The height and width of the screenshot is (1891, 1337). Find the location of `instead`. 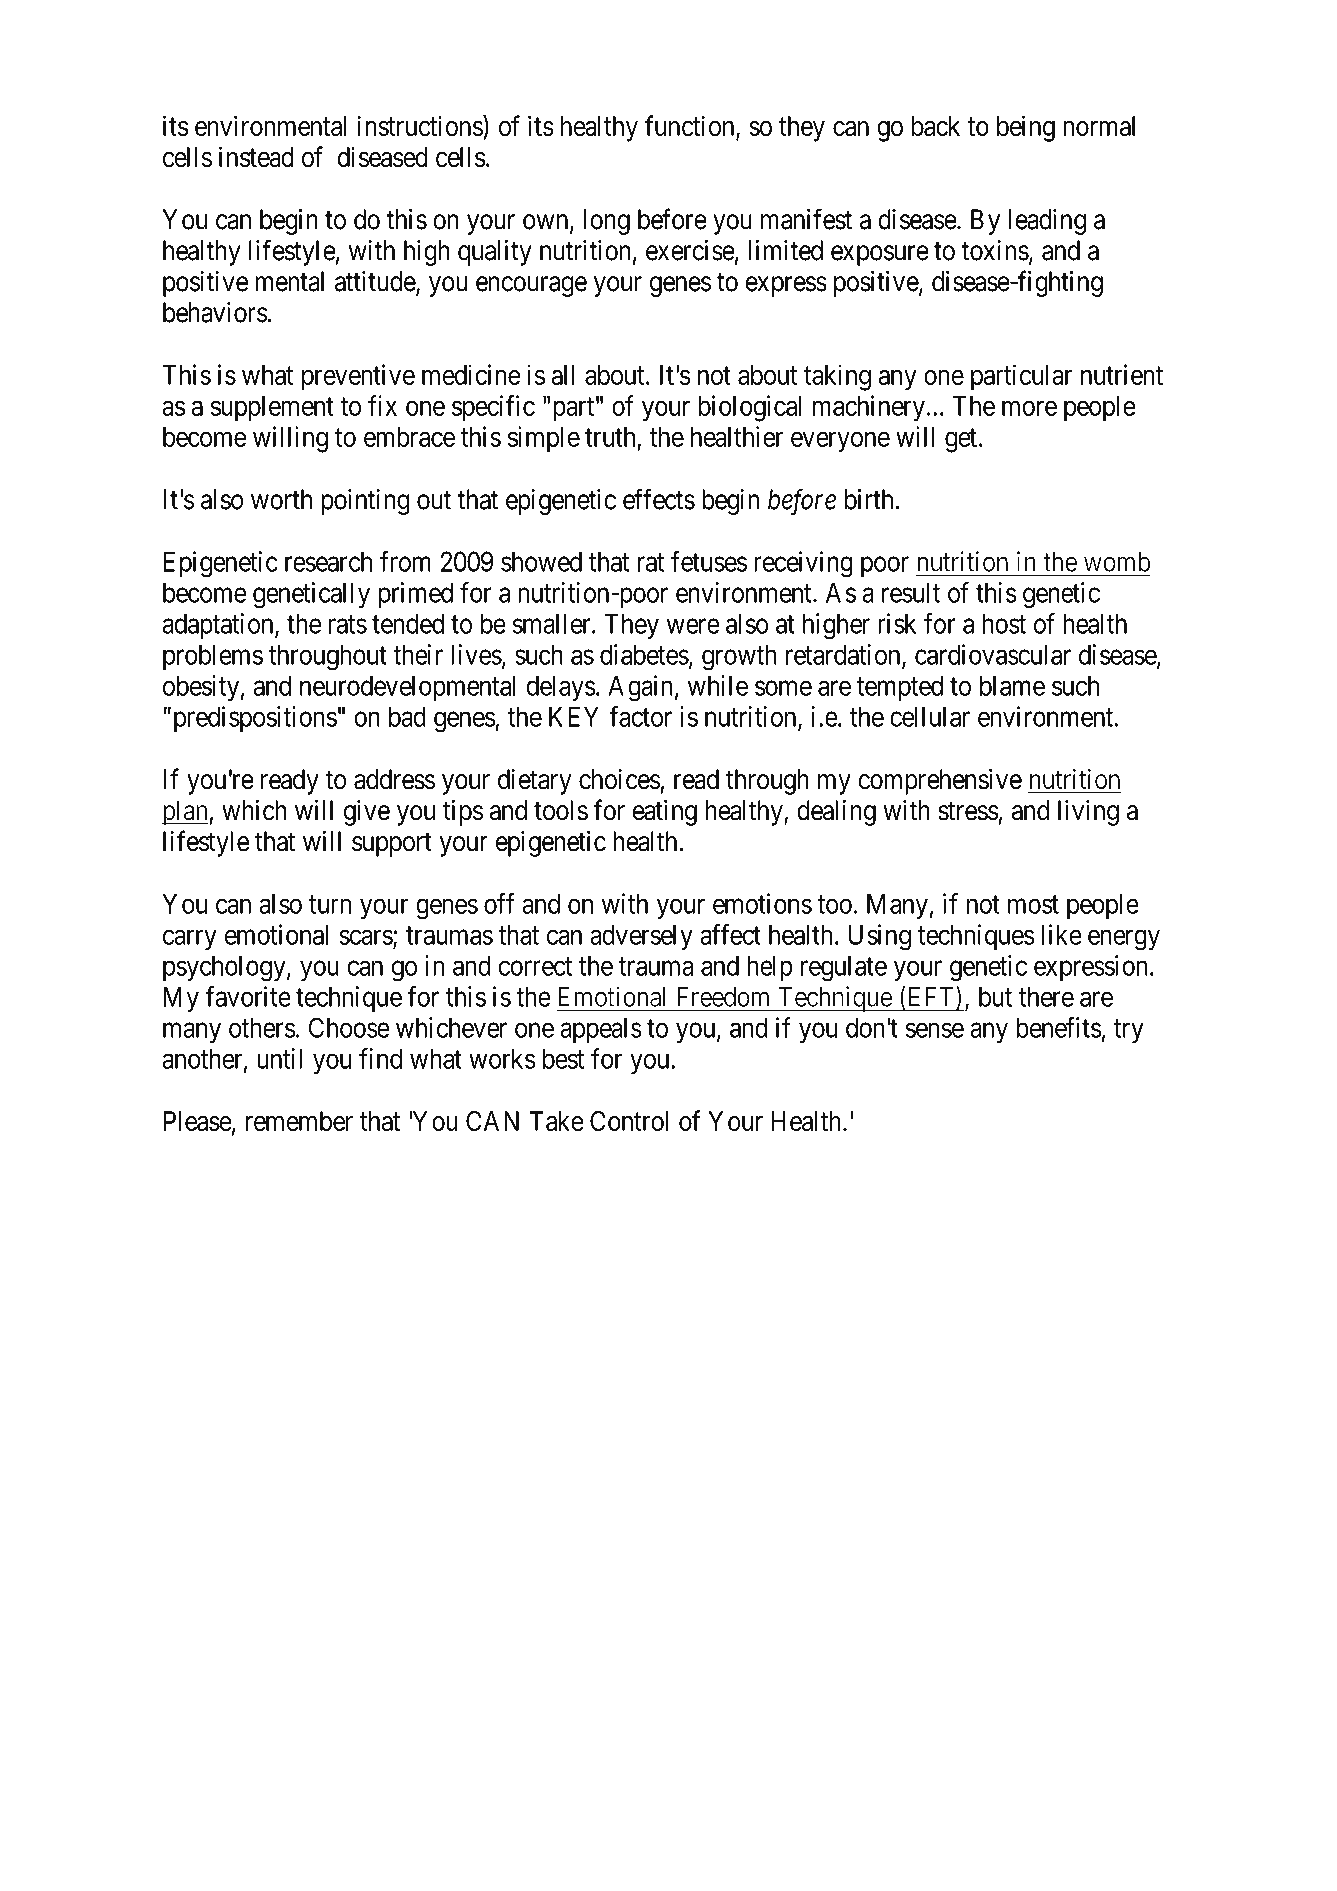

instead is located at coordinates (256, 157).
